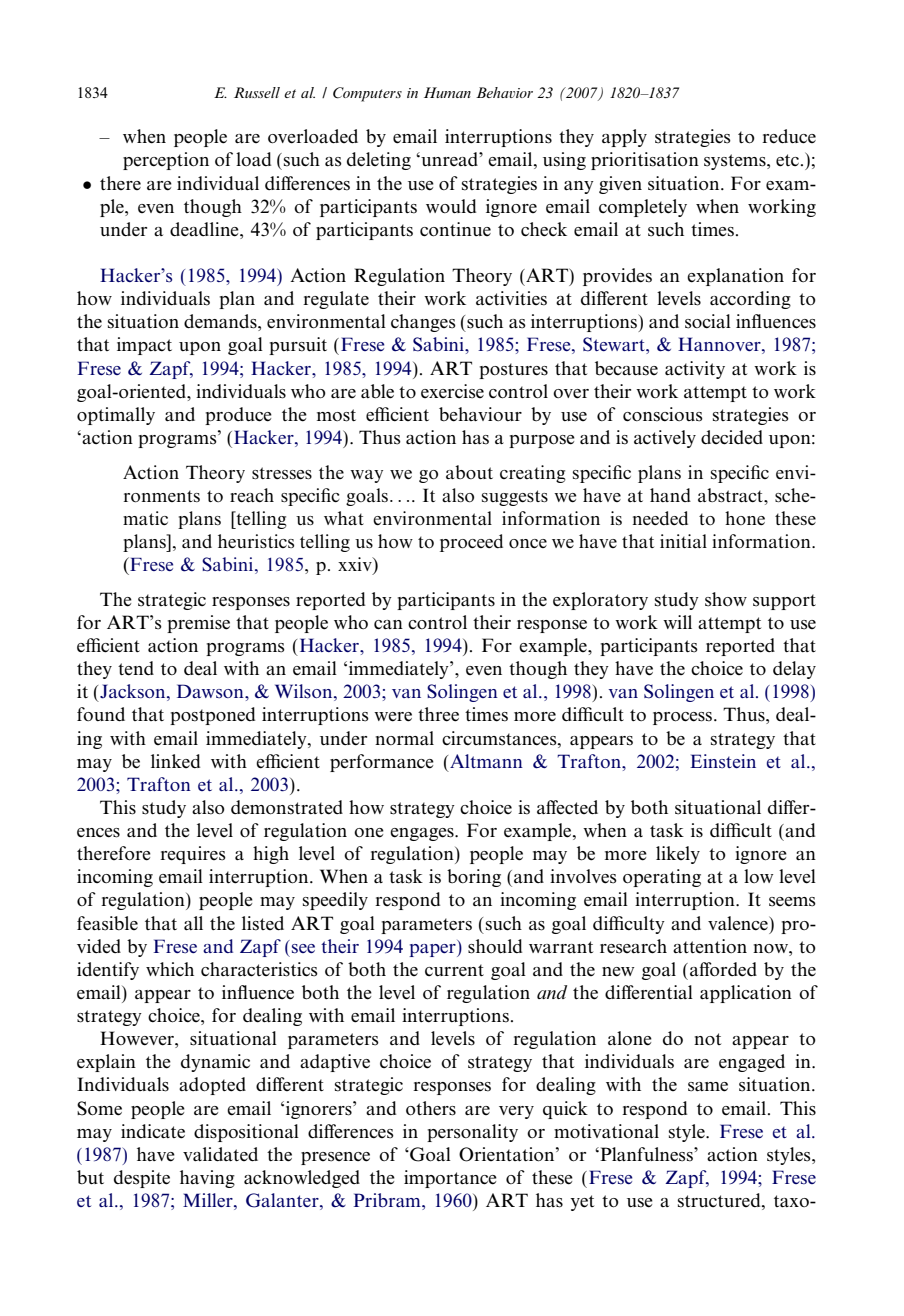 This image has width=904, height=1316. I want to click on reach, so click(252, 495).
